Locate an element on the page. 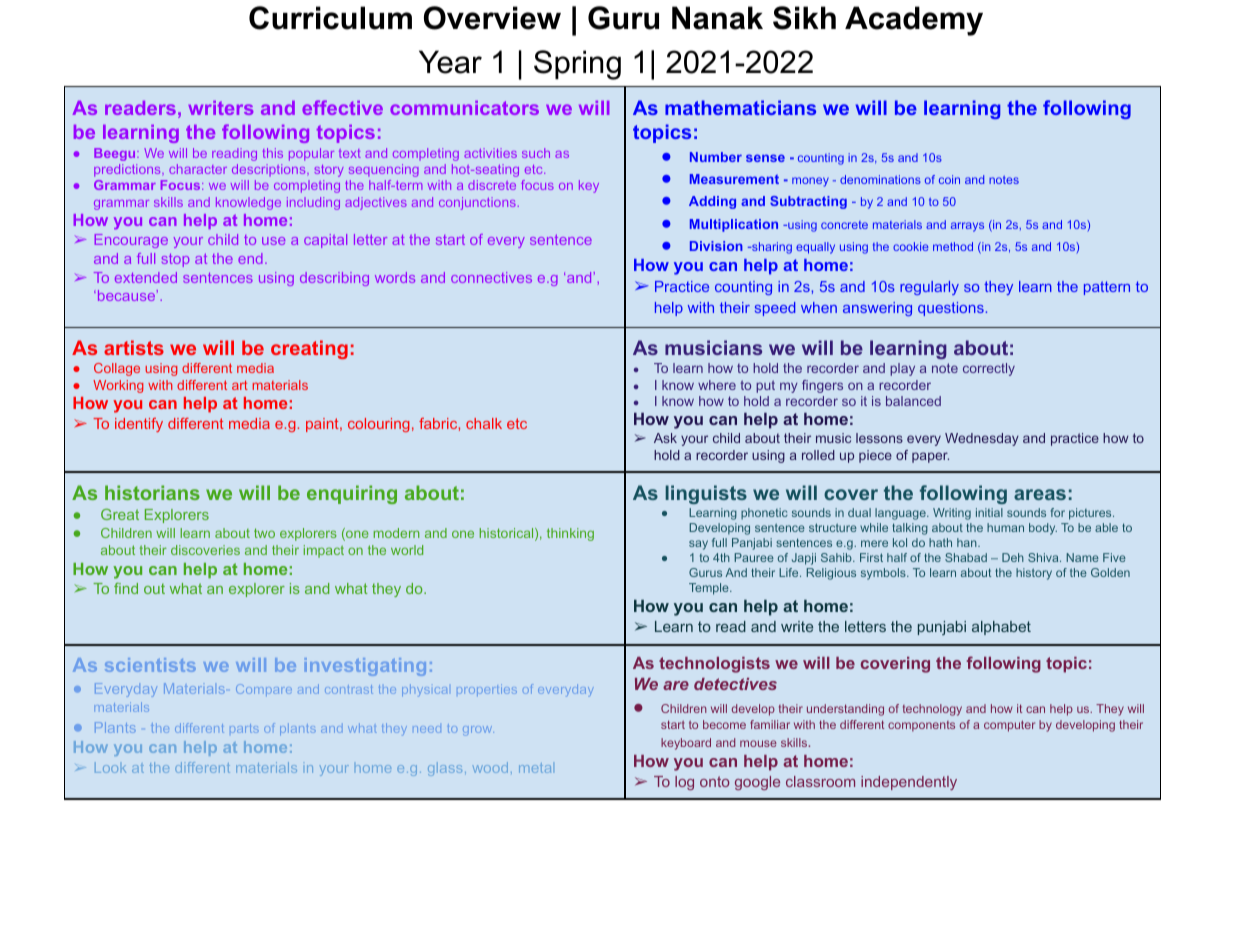 The height and width of the page is (952, 1233). Ask is located at coordinates (665, 438).
